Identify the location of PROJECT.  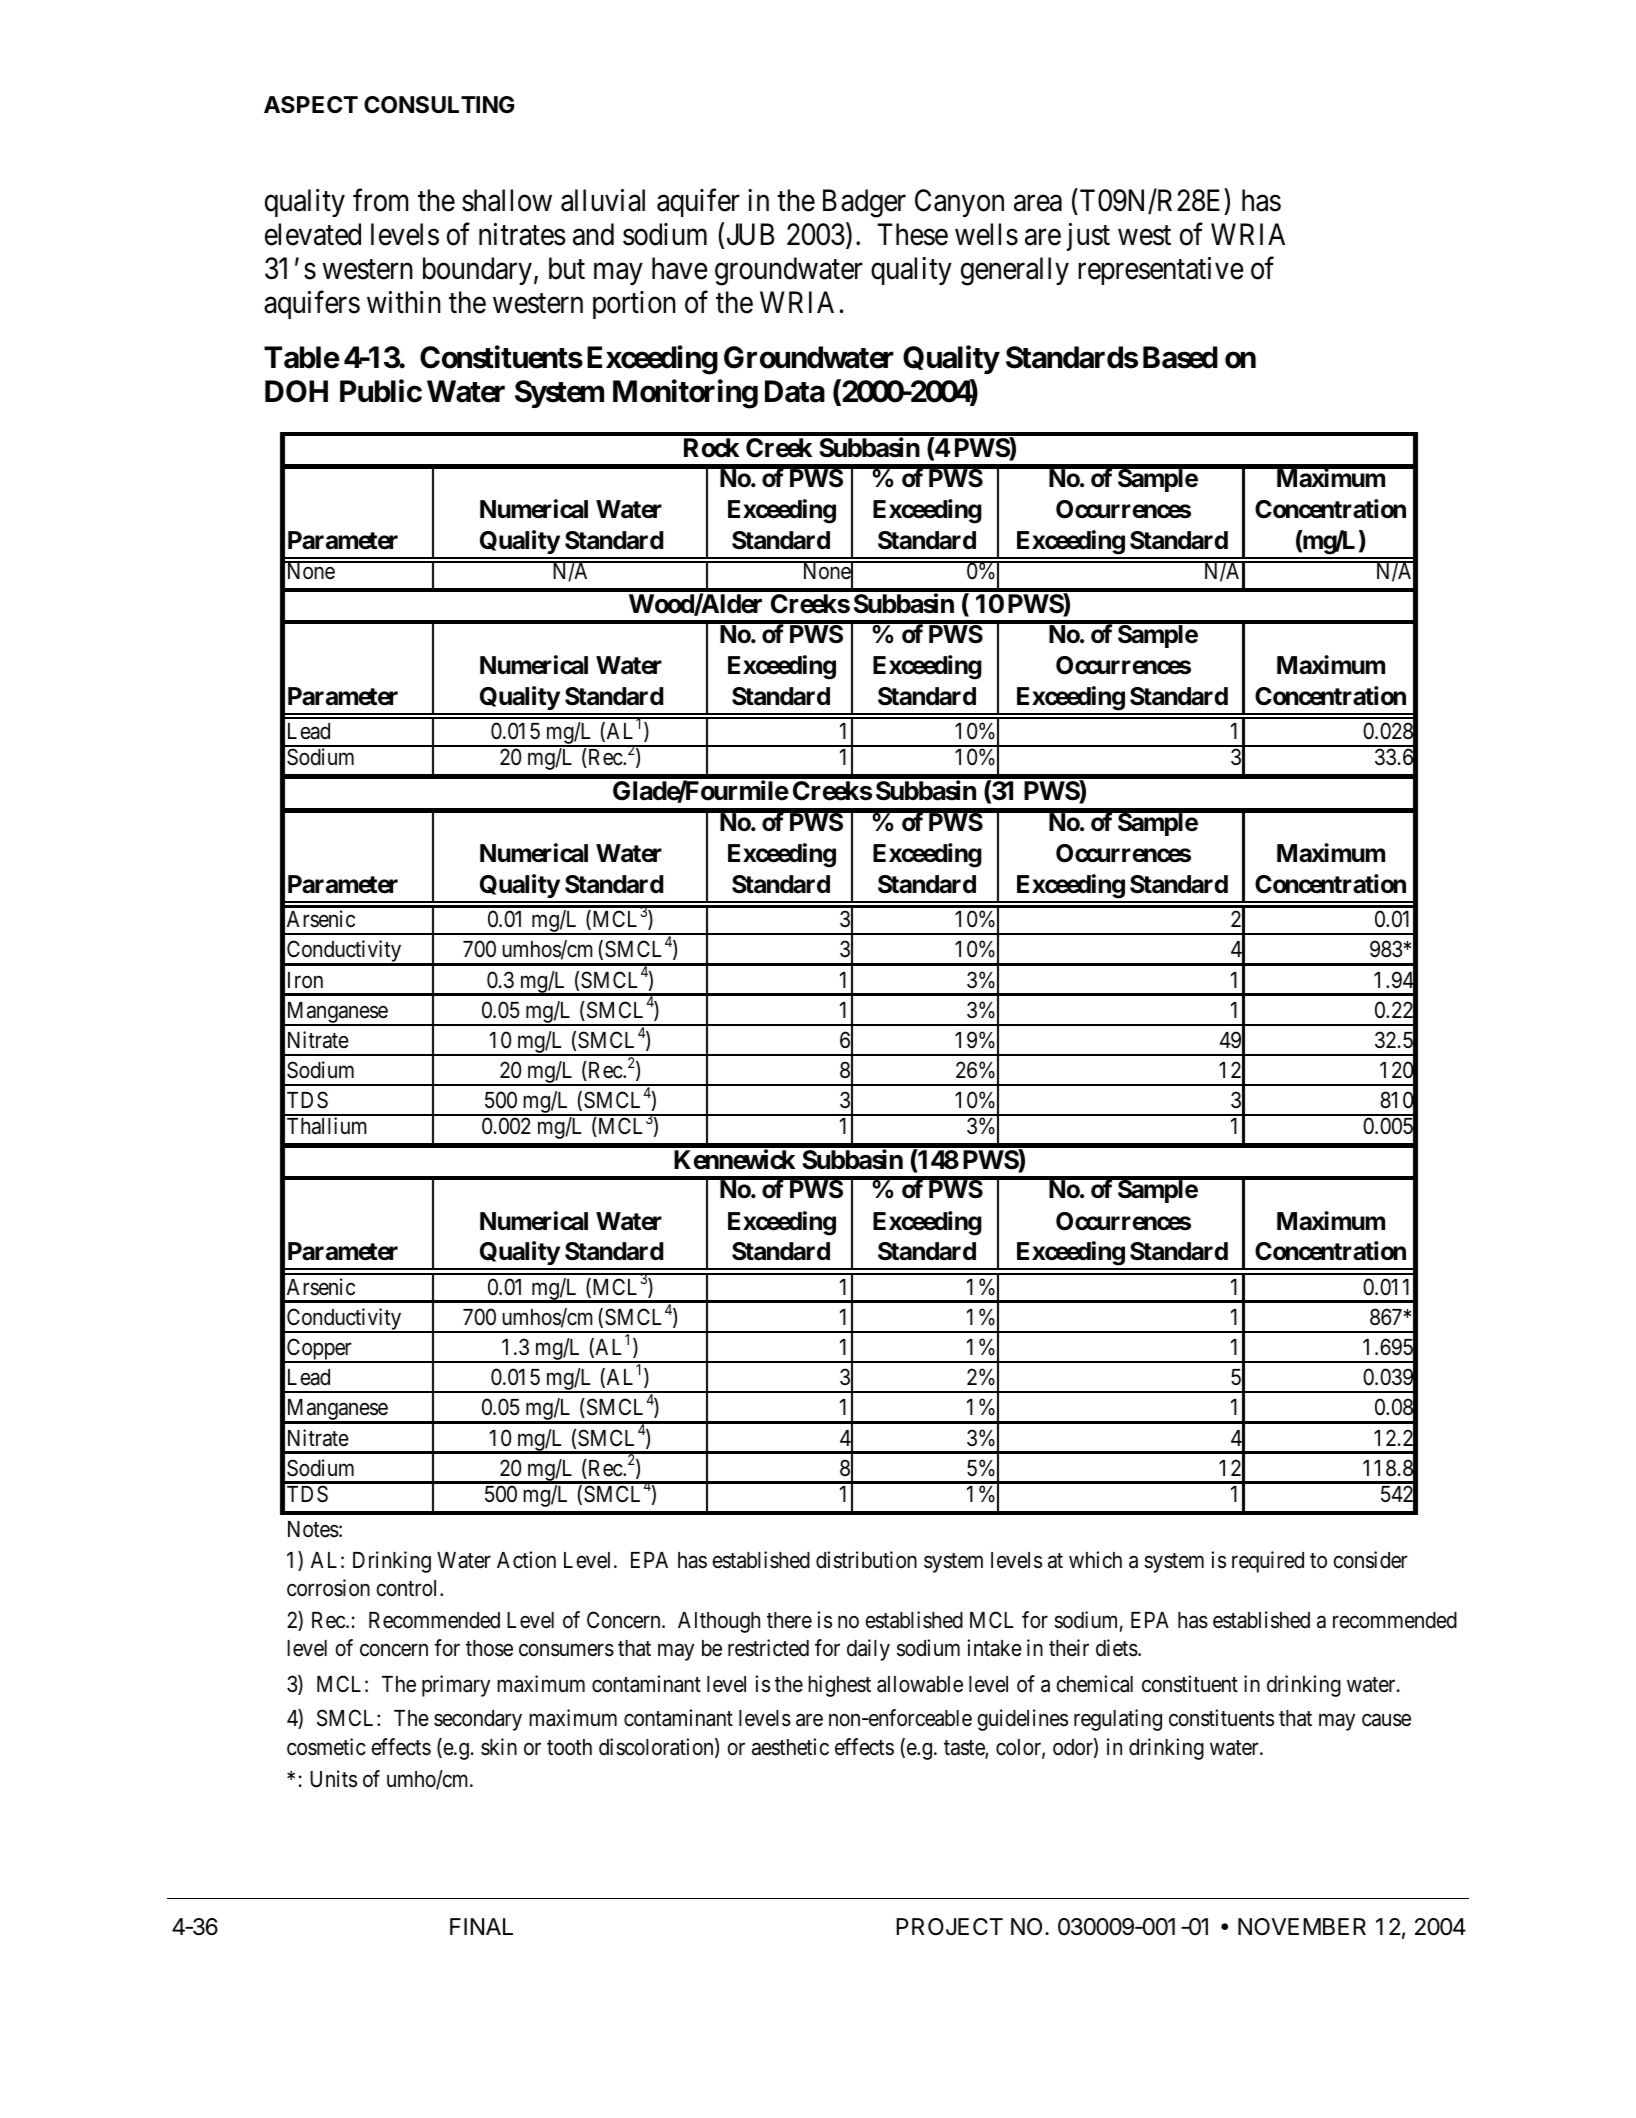
(949, 1926).
